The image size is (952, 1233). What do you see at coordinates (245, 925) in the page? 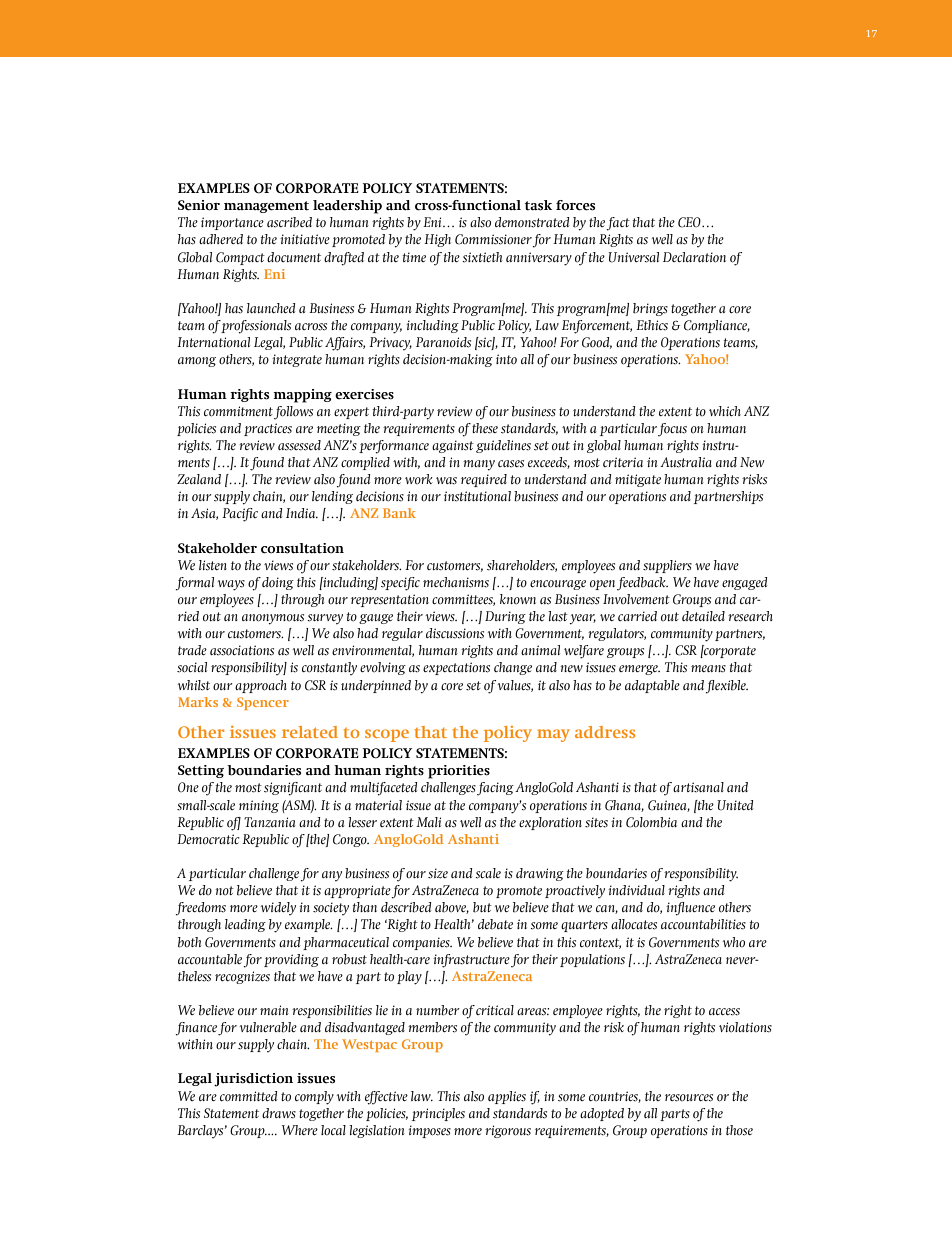
I see `leading` at bounding box center [245, 925].
